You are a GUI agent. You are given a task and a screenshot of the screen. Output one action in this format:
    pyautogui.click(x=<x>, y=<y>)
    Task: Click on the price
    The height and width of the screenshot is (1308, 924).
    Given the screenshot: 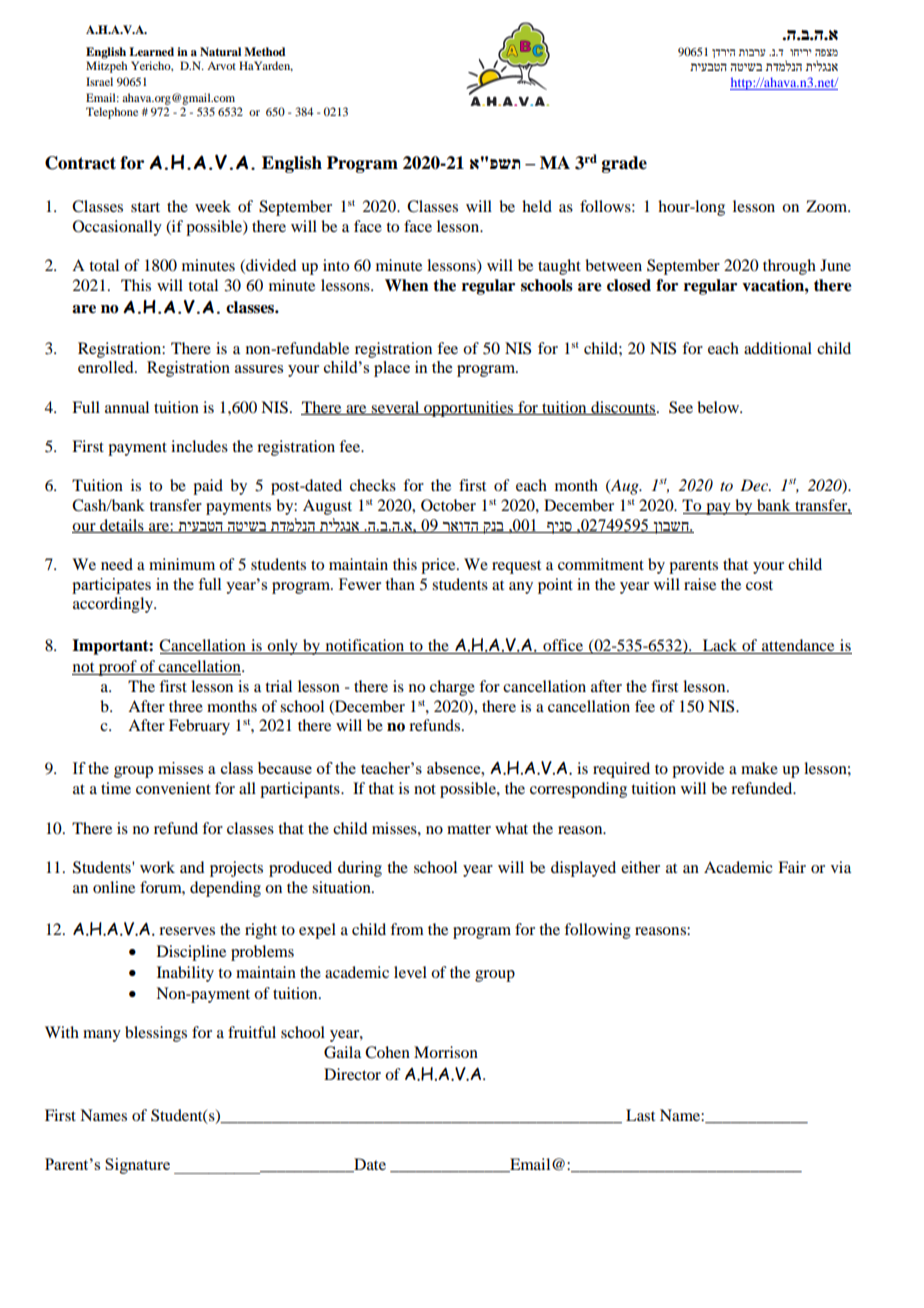 What is the action you would take?
    pyautogui.click(x=439, y=566)
